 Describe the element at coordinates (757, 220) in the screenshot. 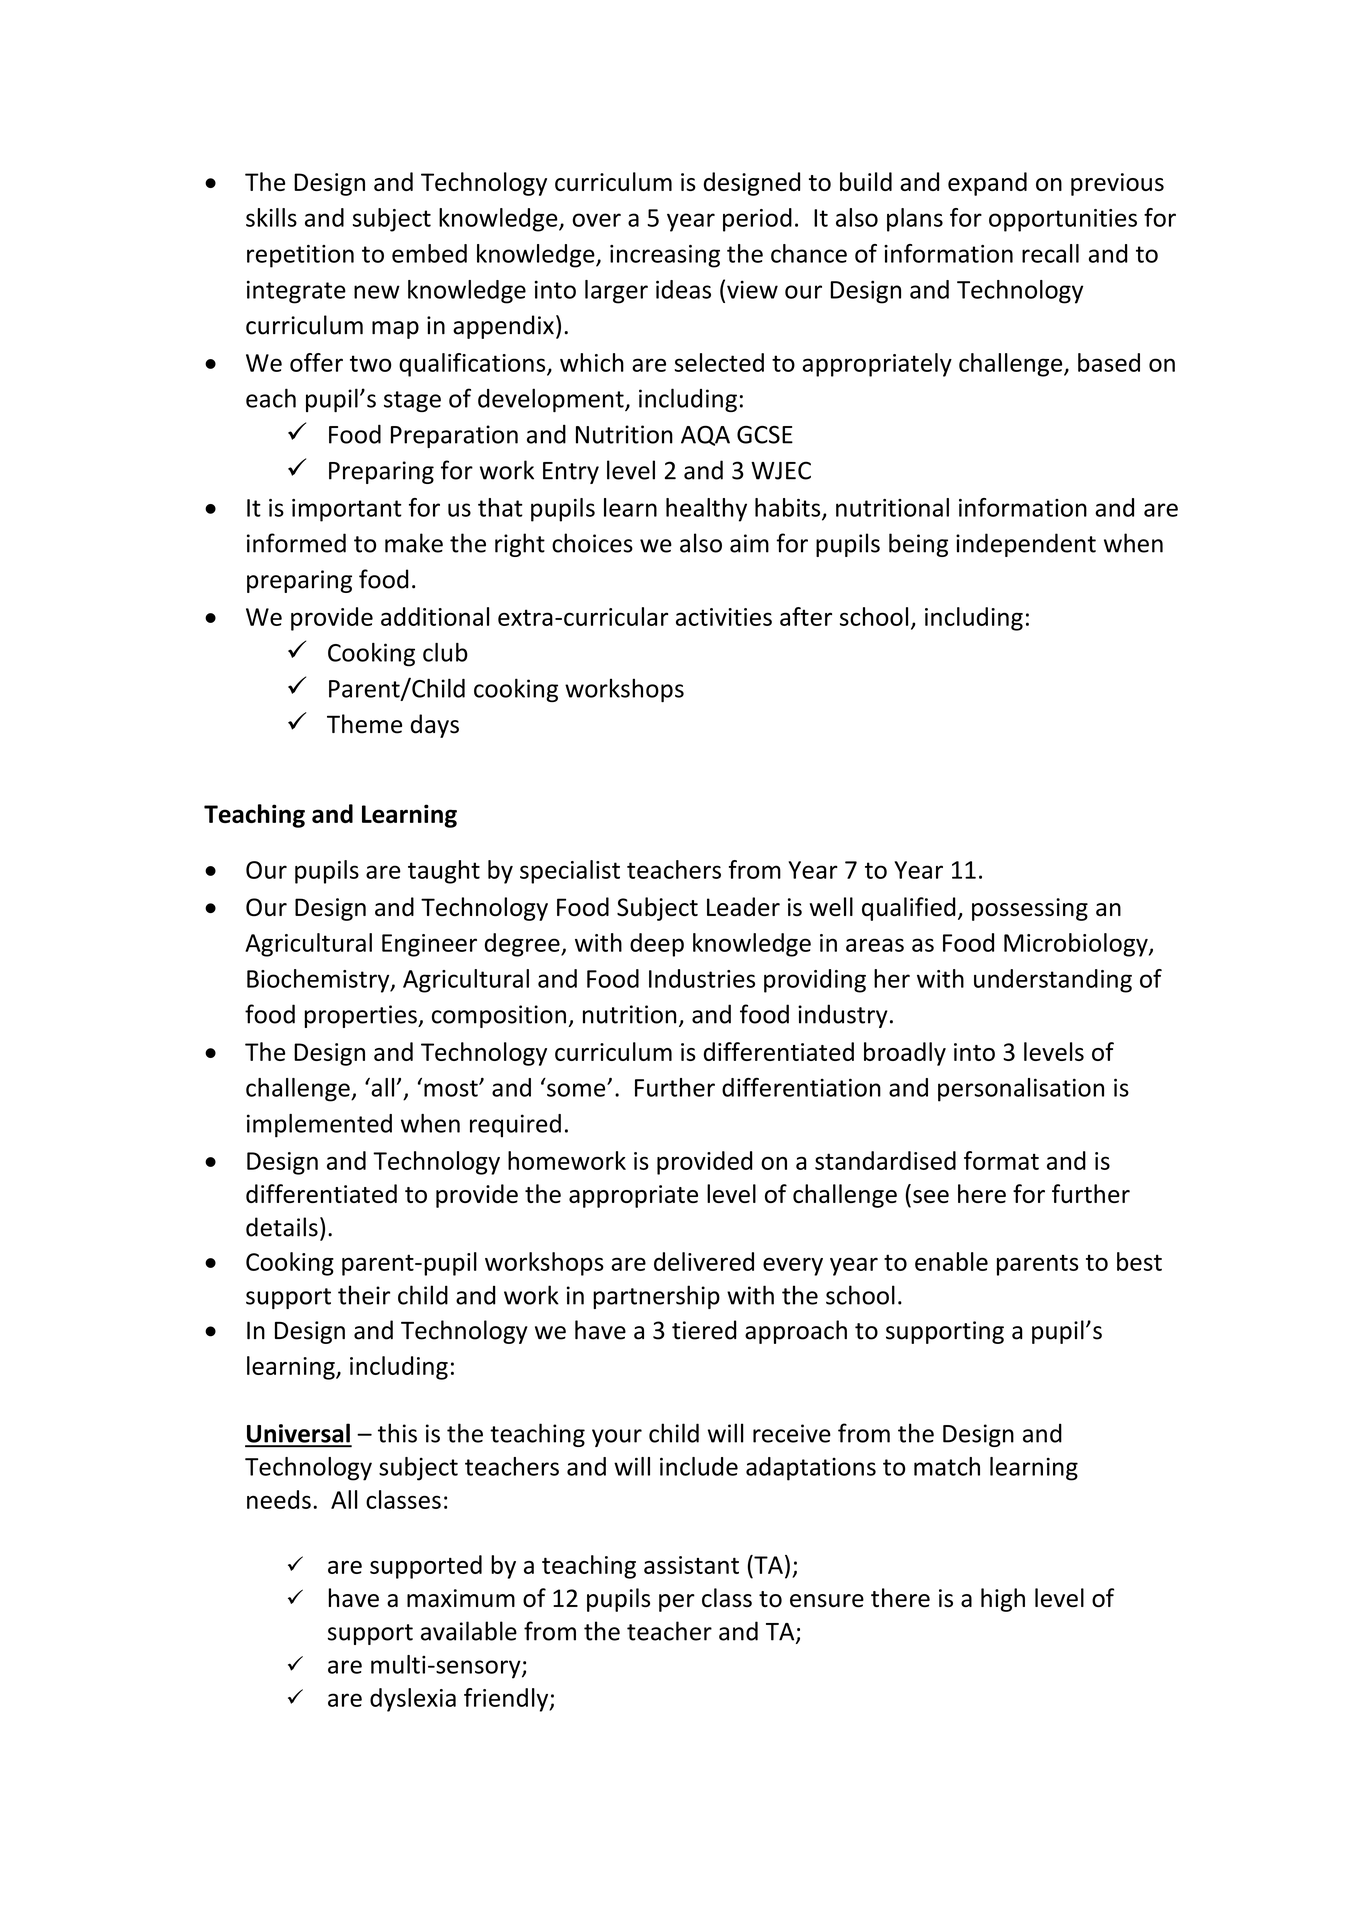

I see `period` at that location.
